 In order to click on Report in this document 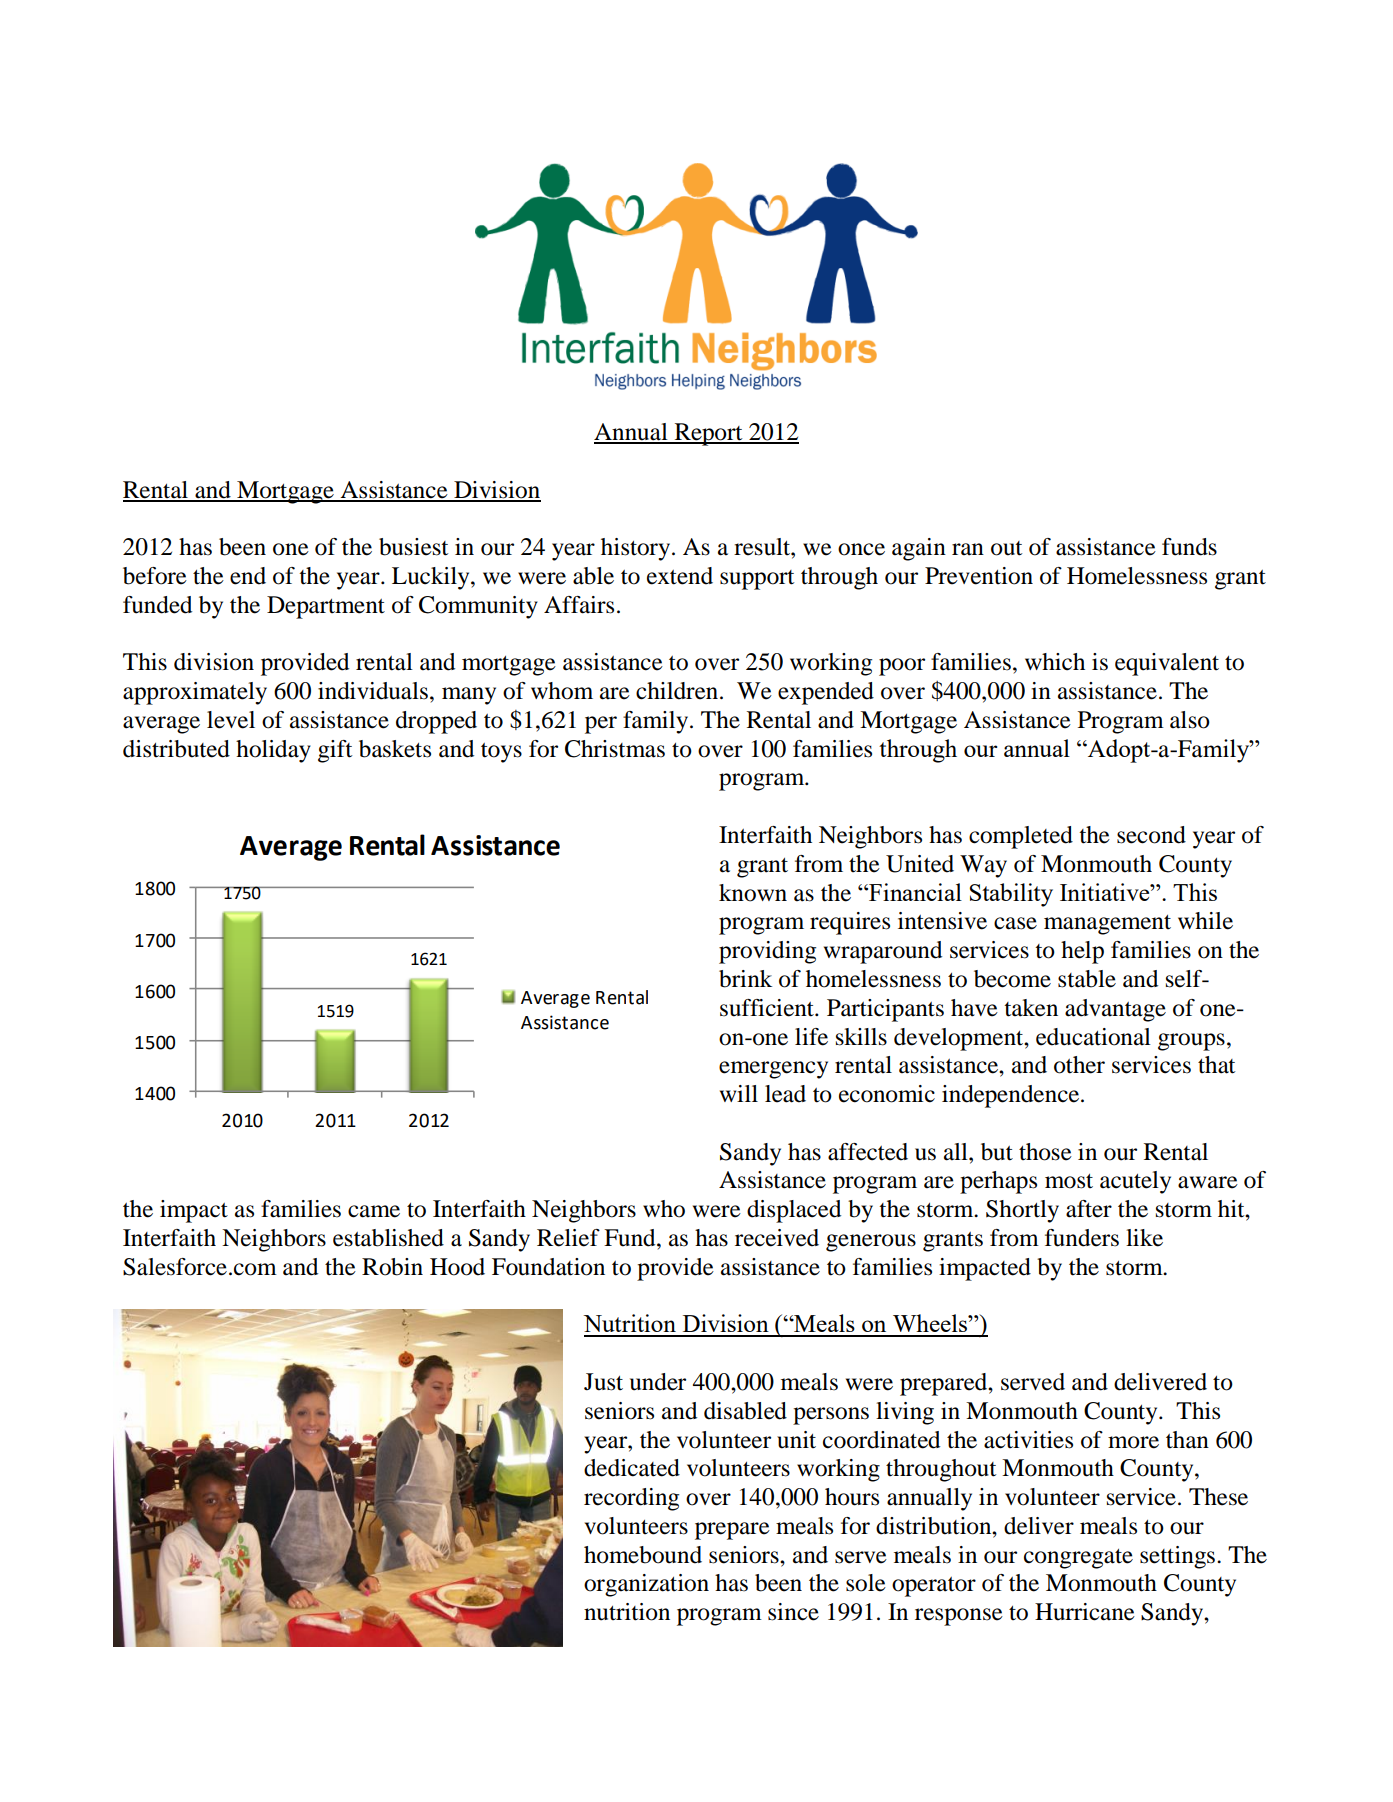, I will do `click(708, 434)`.
